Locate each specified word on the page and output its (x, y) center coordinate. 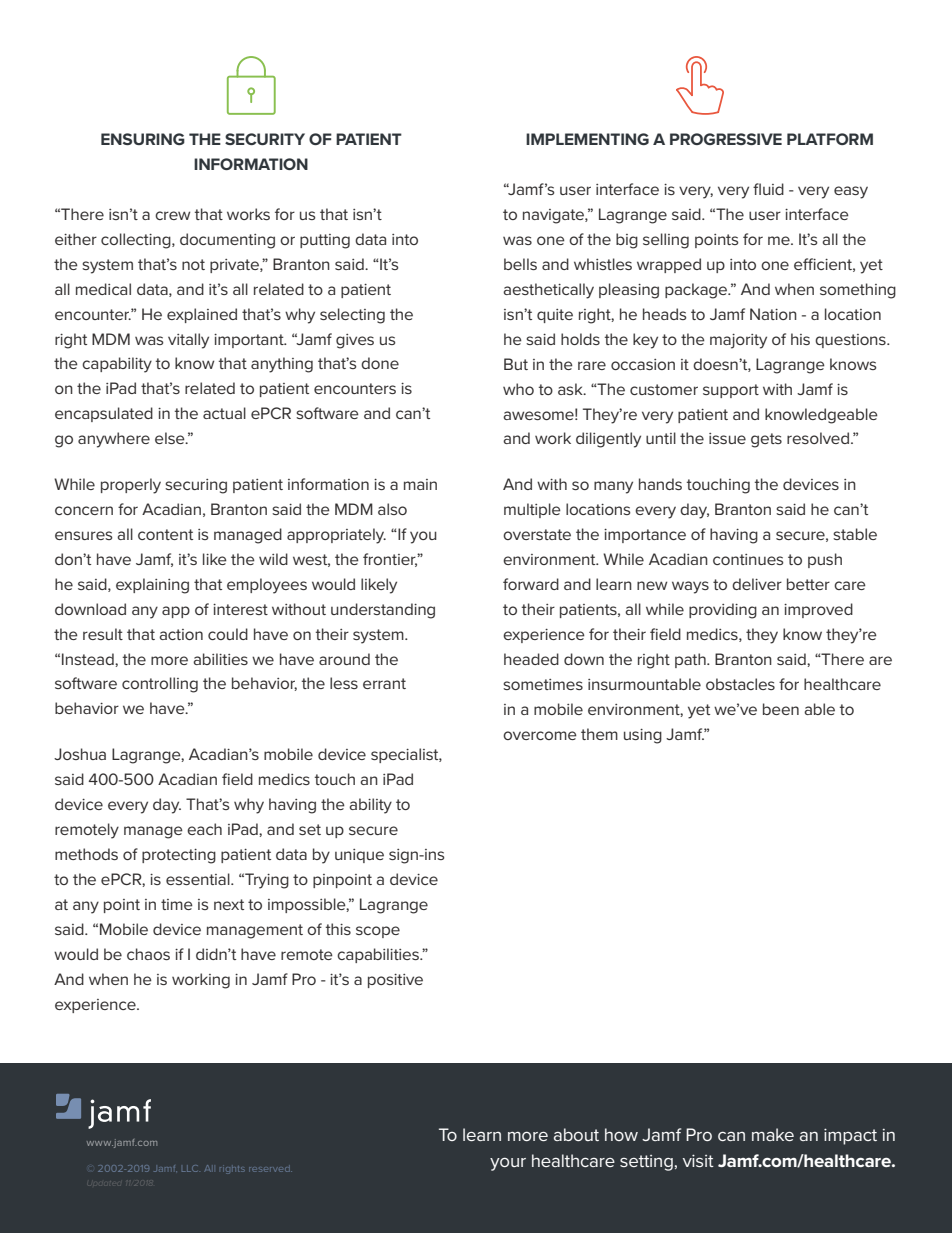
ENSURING (143, 139)
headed (531, 659)
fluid (768, 189)
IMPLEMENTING (587, 139)
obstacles (740, 684)
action (181, 634)
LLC (190, 1168)
